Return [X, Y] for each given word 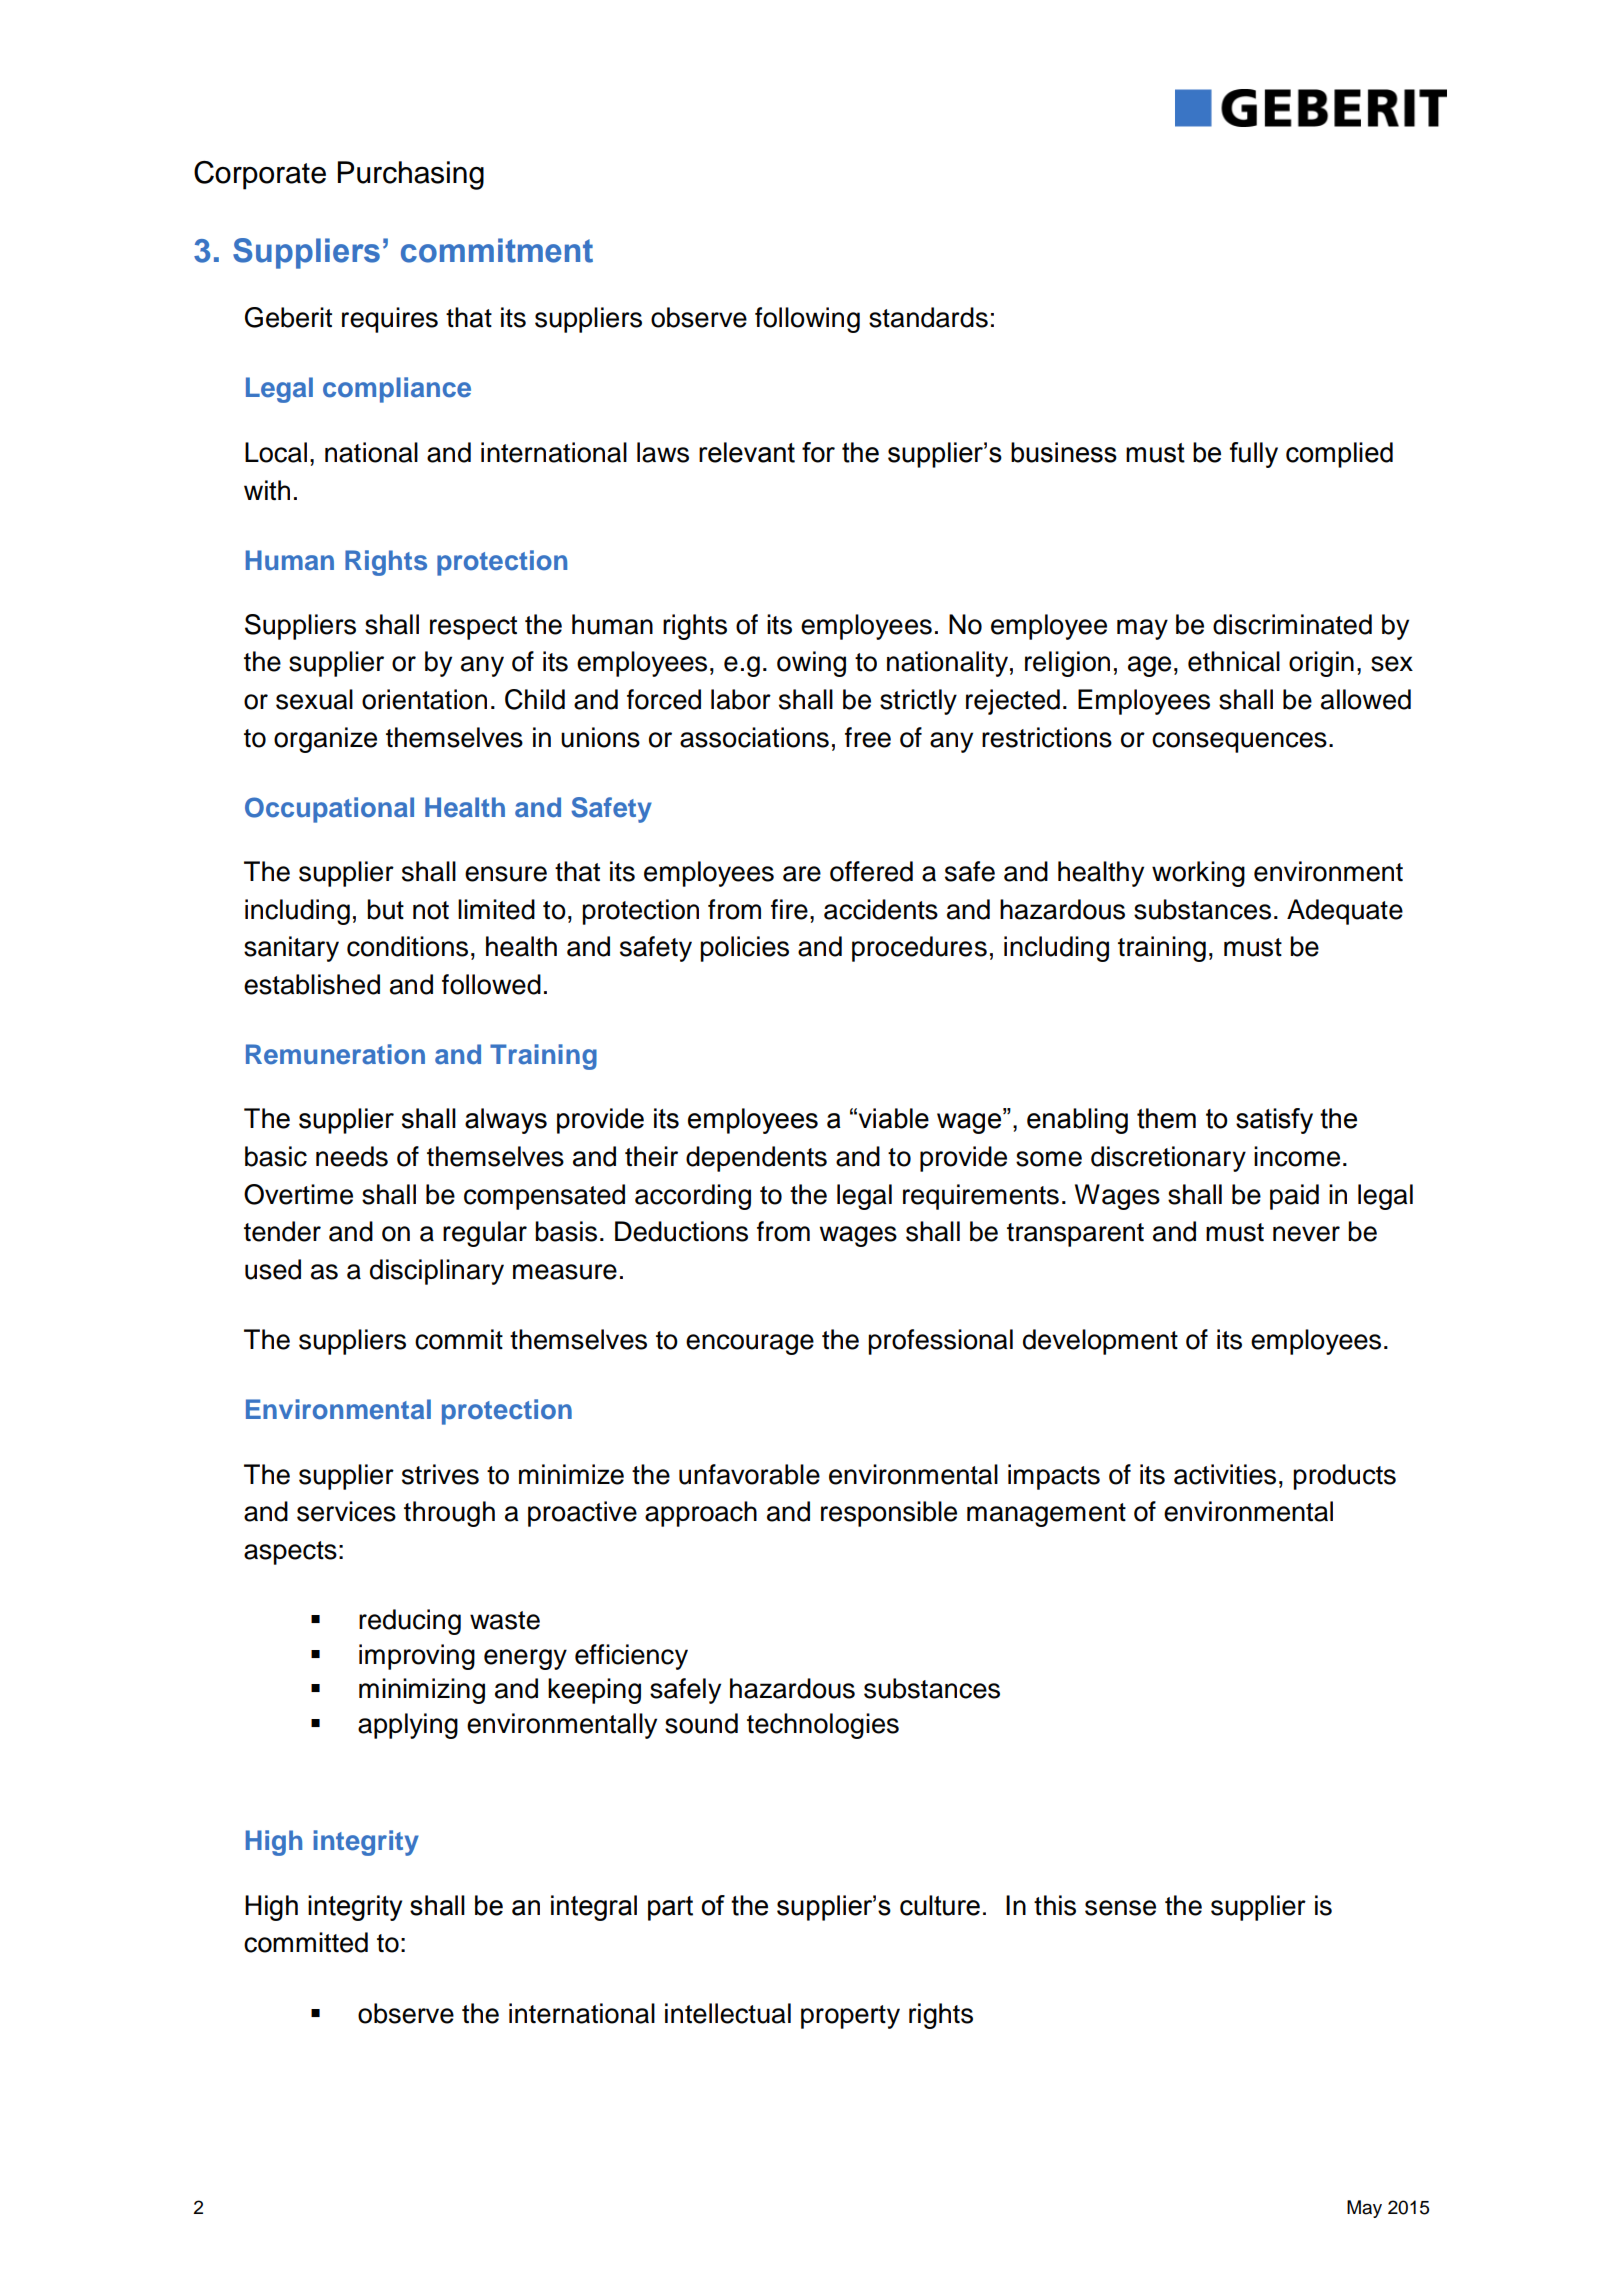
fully [1253, 455]
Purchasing [411, 175]
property [850, 2017]
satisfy [1274, 1121]
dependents [756, 1159]
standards [928, 317]
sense [1120, 1908]
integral [594, 1908]
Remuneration [335, 1054]
